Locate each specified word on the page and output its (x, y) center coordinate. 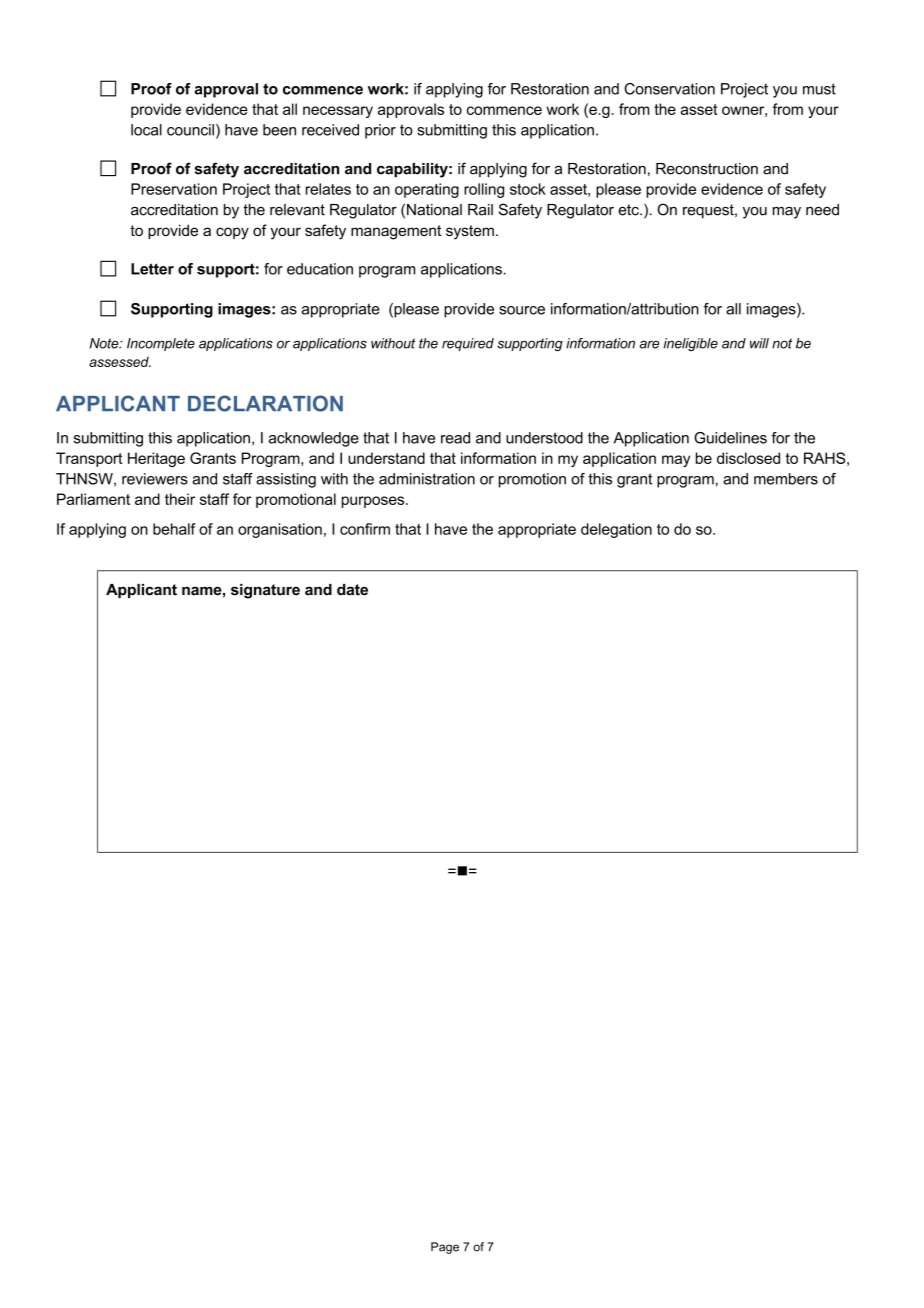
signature (265, 591)
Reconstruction (707, 169)
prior (380, 131)
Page (445, 1248)
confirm (365, 529)
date (352, 590)
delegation (616, 530)
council (190, 130)
